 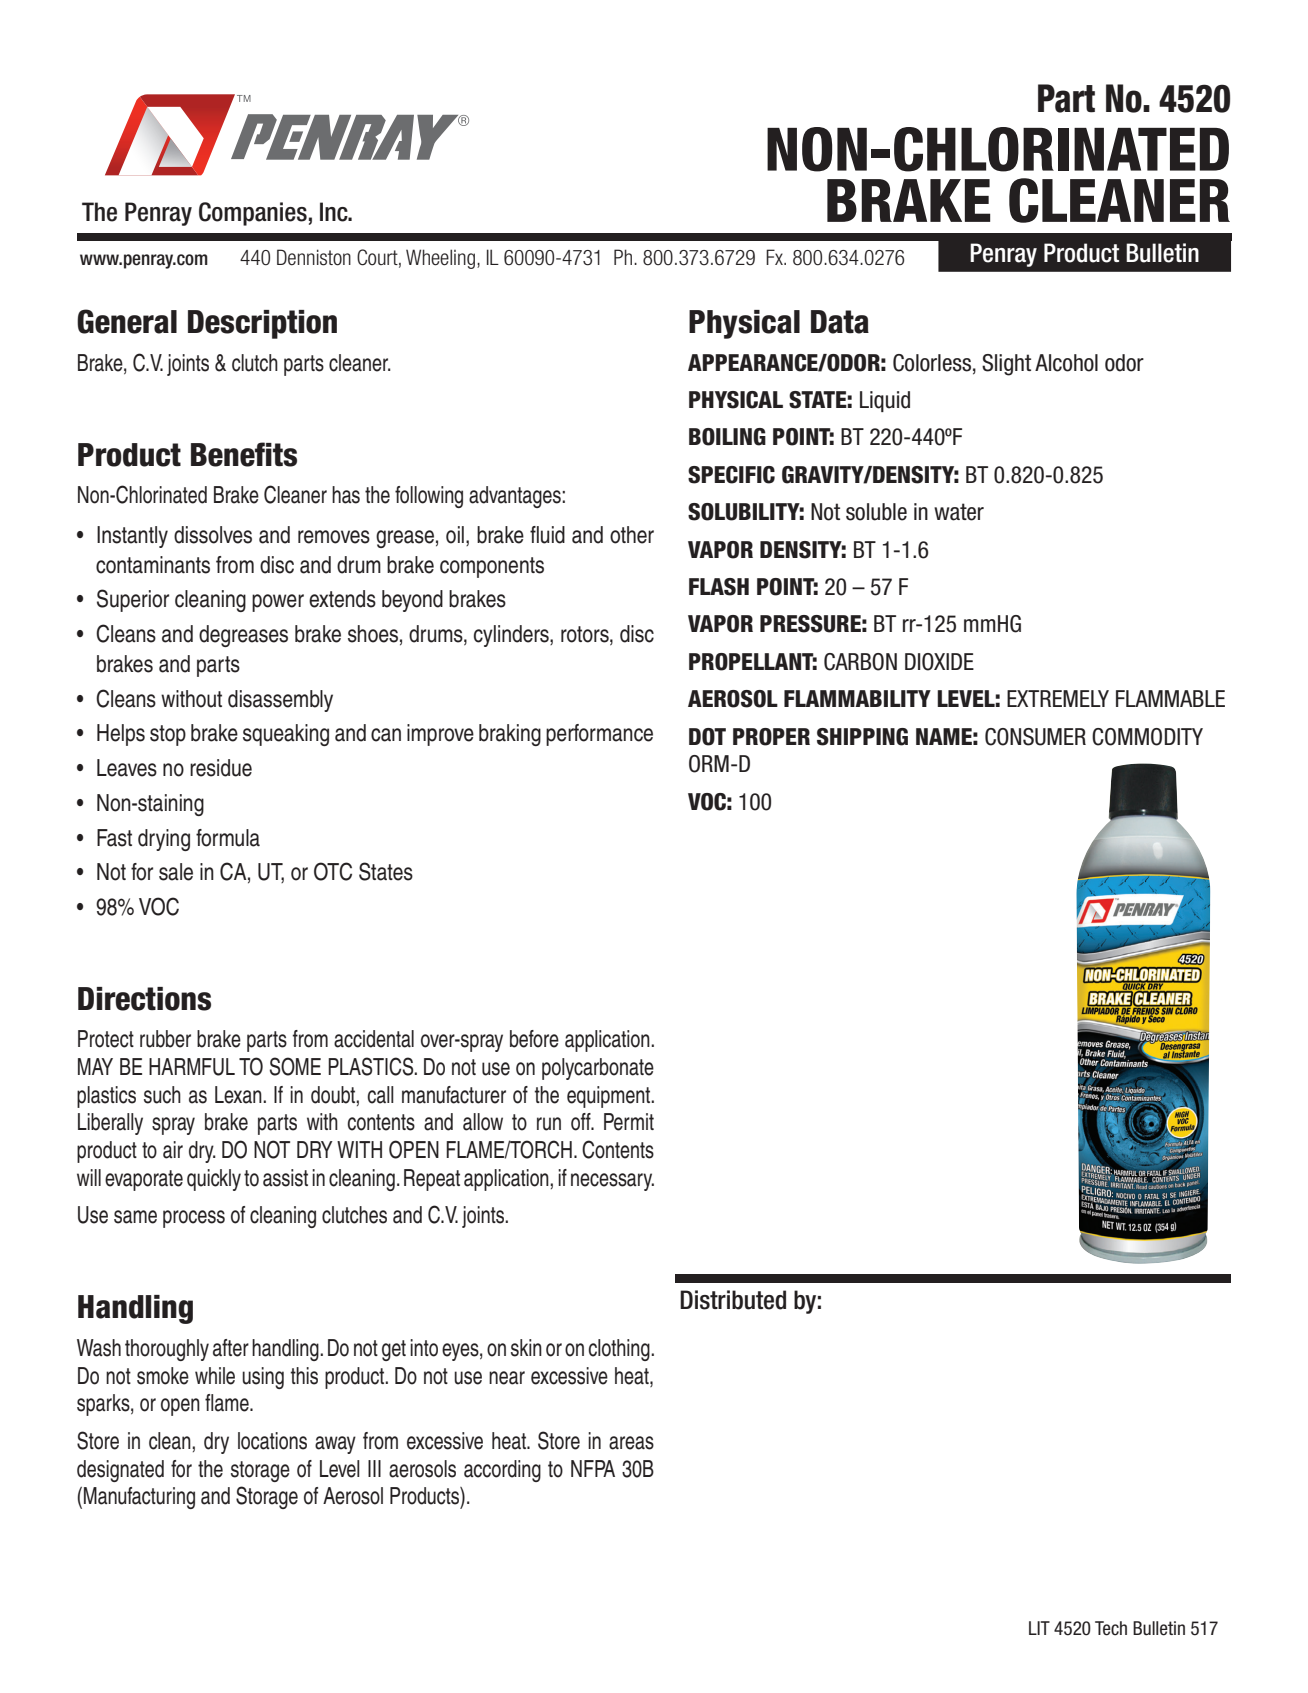 I want to click on clothing, so click(x=620, y=1350).
